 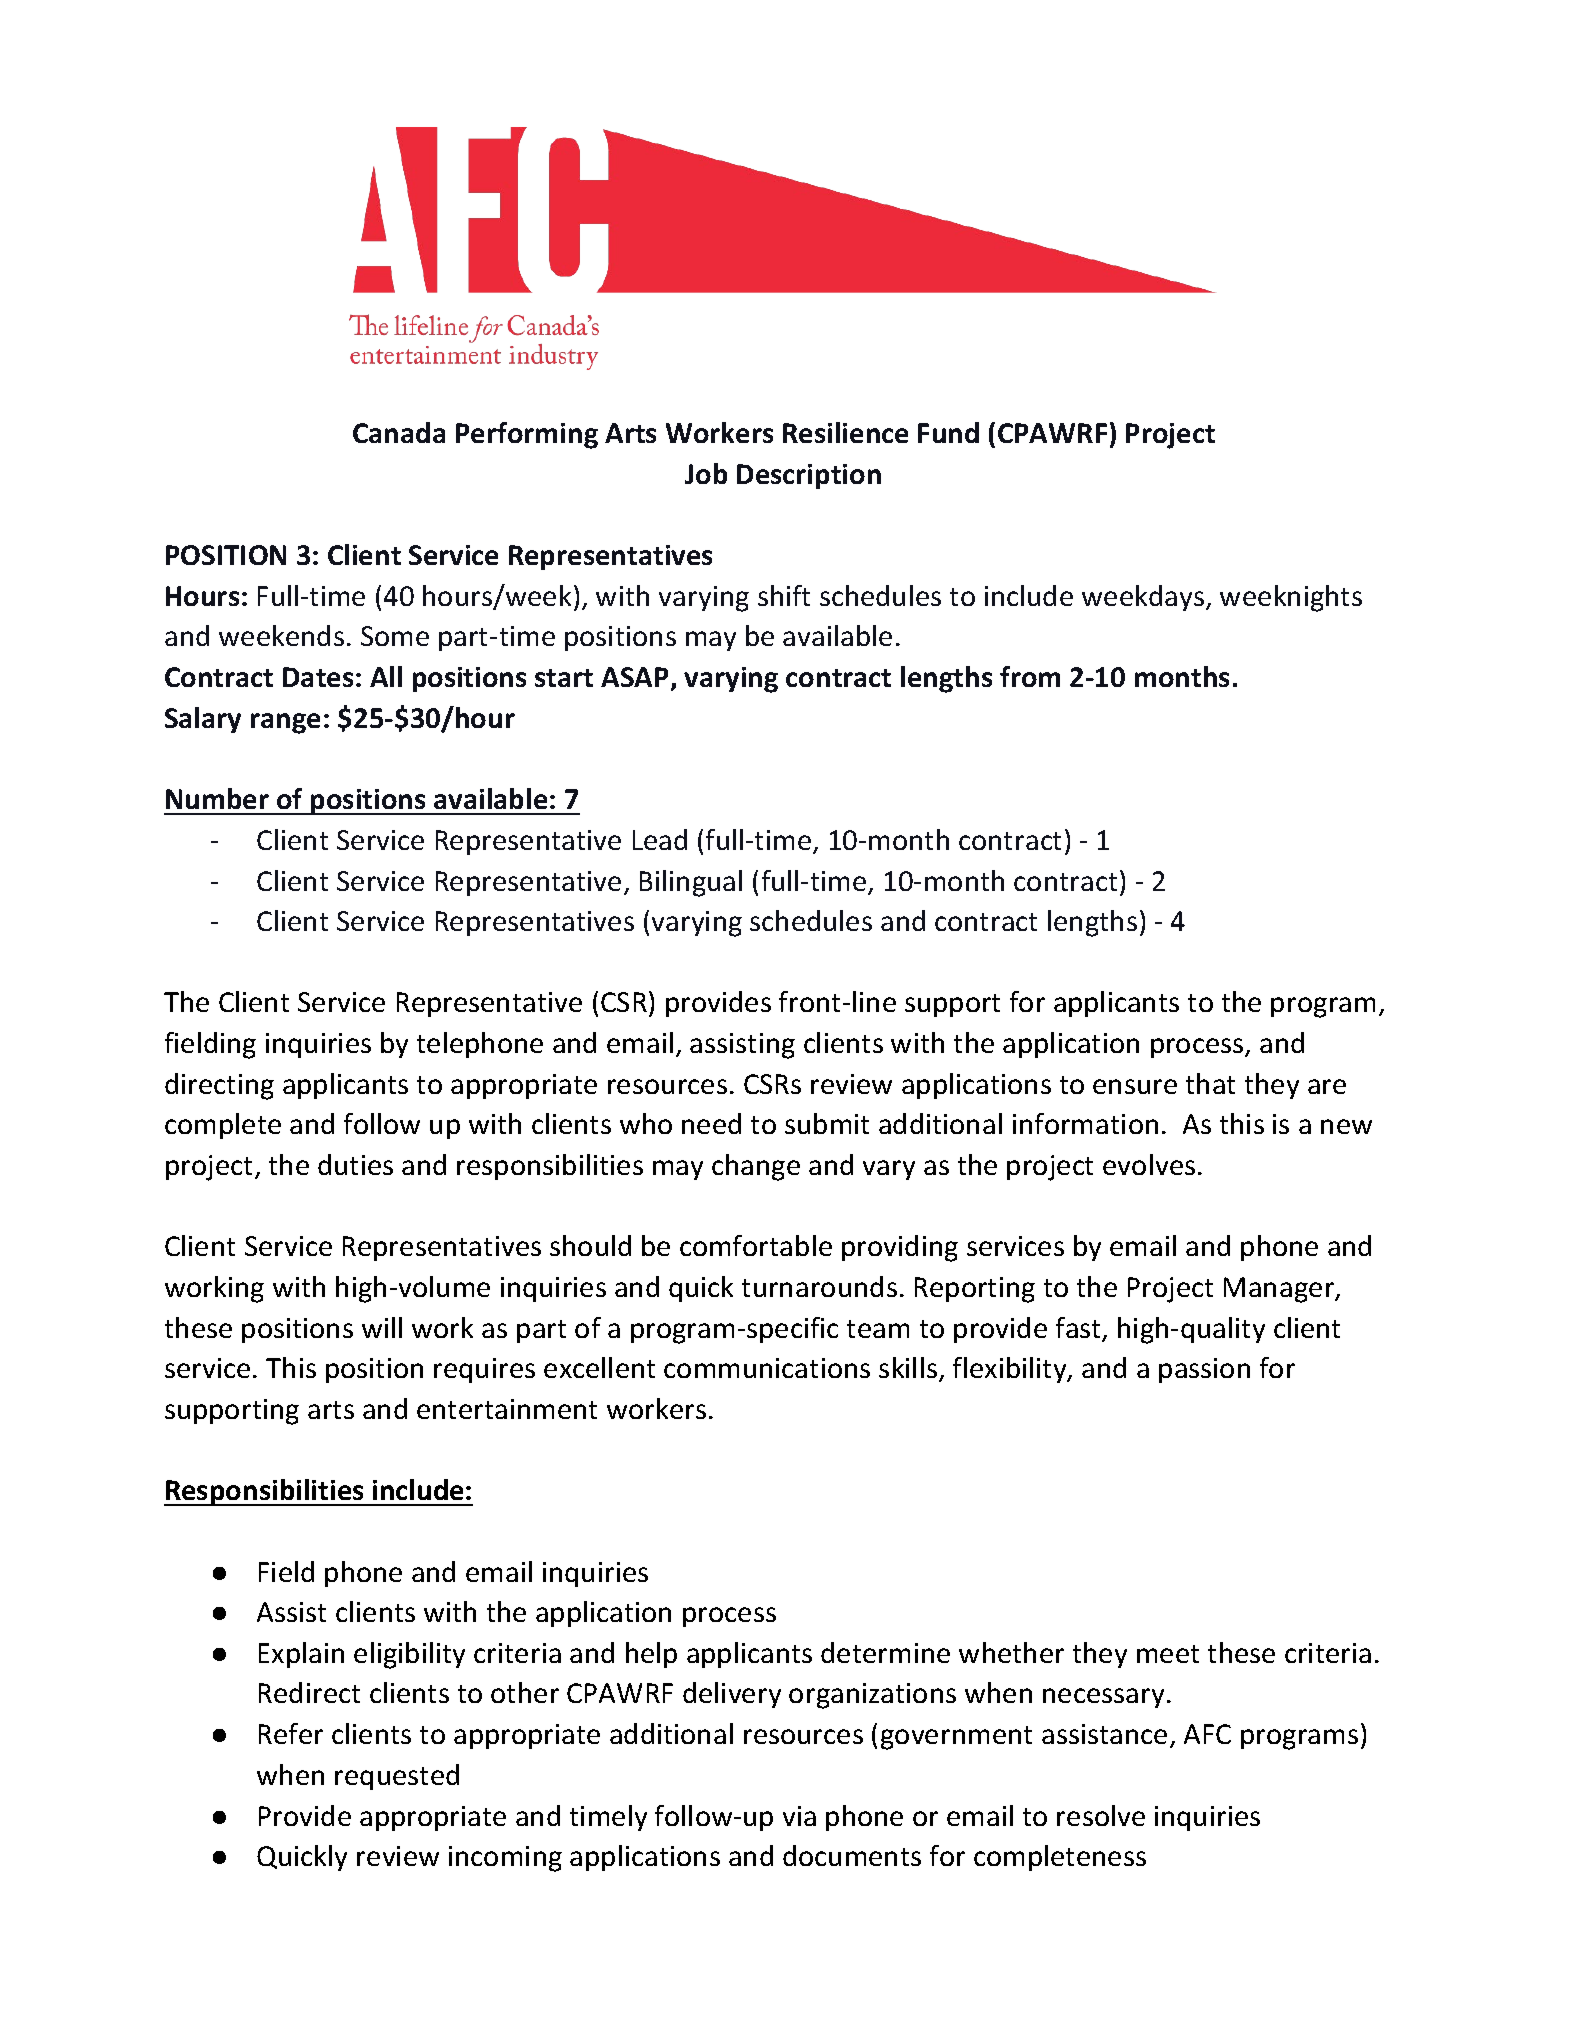 I want to click on via, so click(x=799, y=1816).
